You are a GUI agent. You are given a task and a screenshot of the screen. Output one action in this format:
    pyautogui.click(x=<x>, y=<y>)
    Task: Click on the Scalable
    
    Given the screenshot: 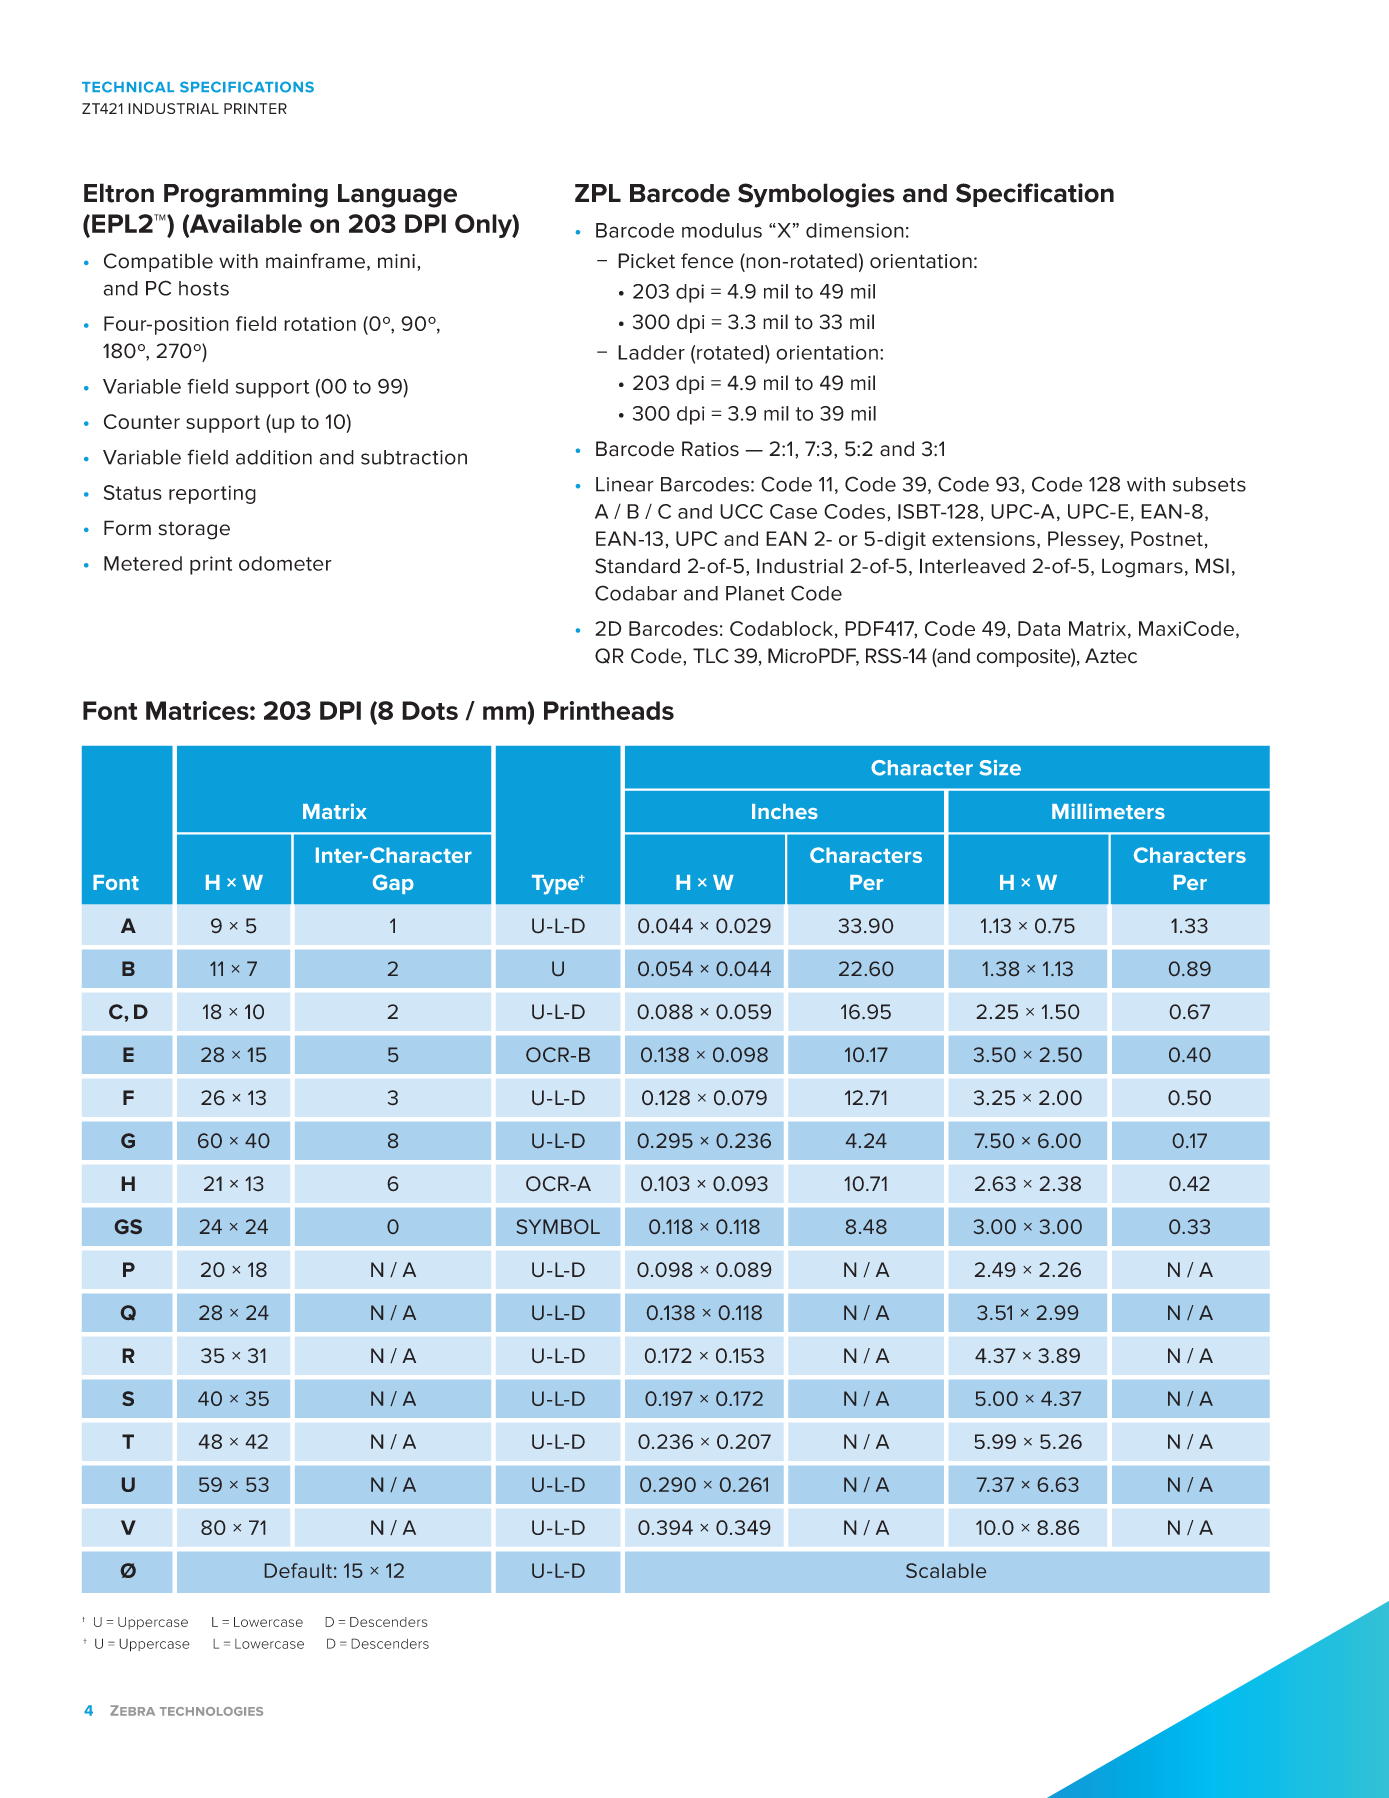 What is the action you would take?
    pyautogui.click(x=946, y=1570)
